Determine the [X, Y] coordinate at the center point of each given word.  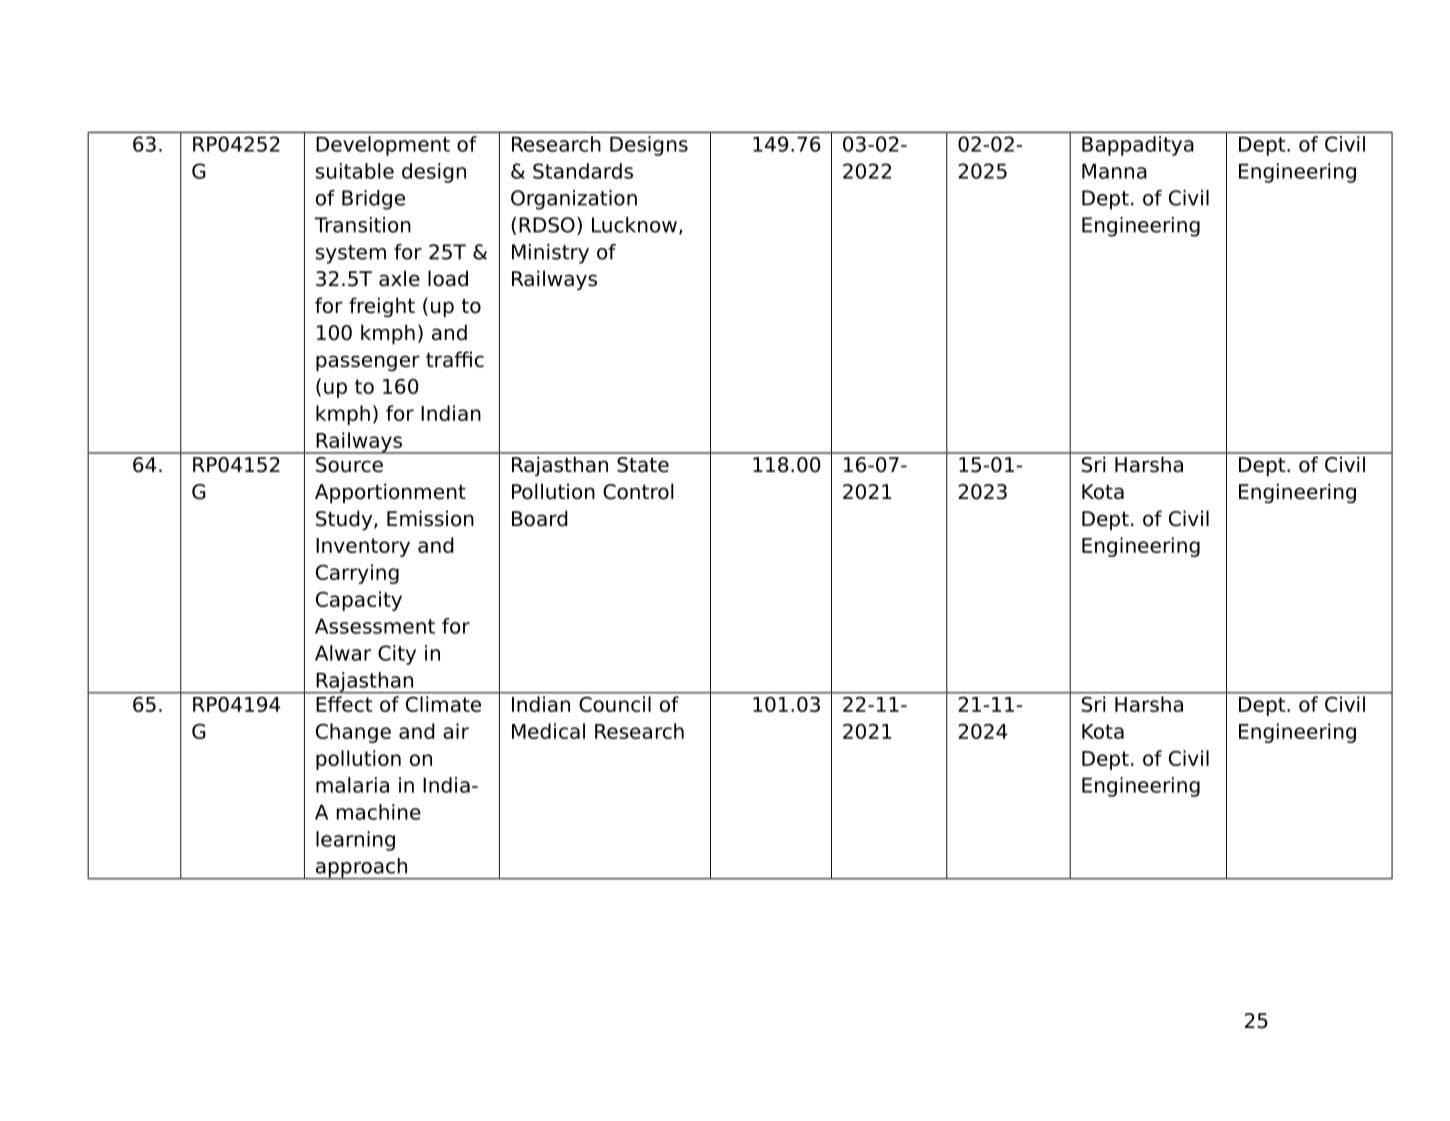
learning [355, 841]
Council [615, 704]
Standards [583, 171]
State [643, 465]
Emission [430, 518]
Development [383, 146]
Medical [548, 731]
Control [638, 491]
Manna [1114, 171]
